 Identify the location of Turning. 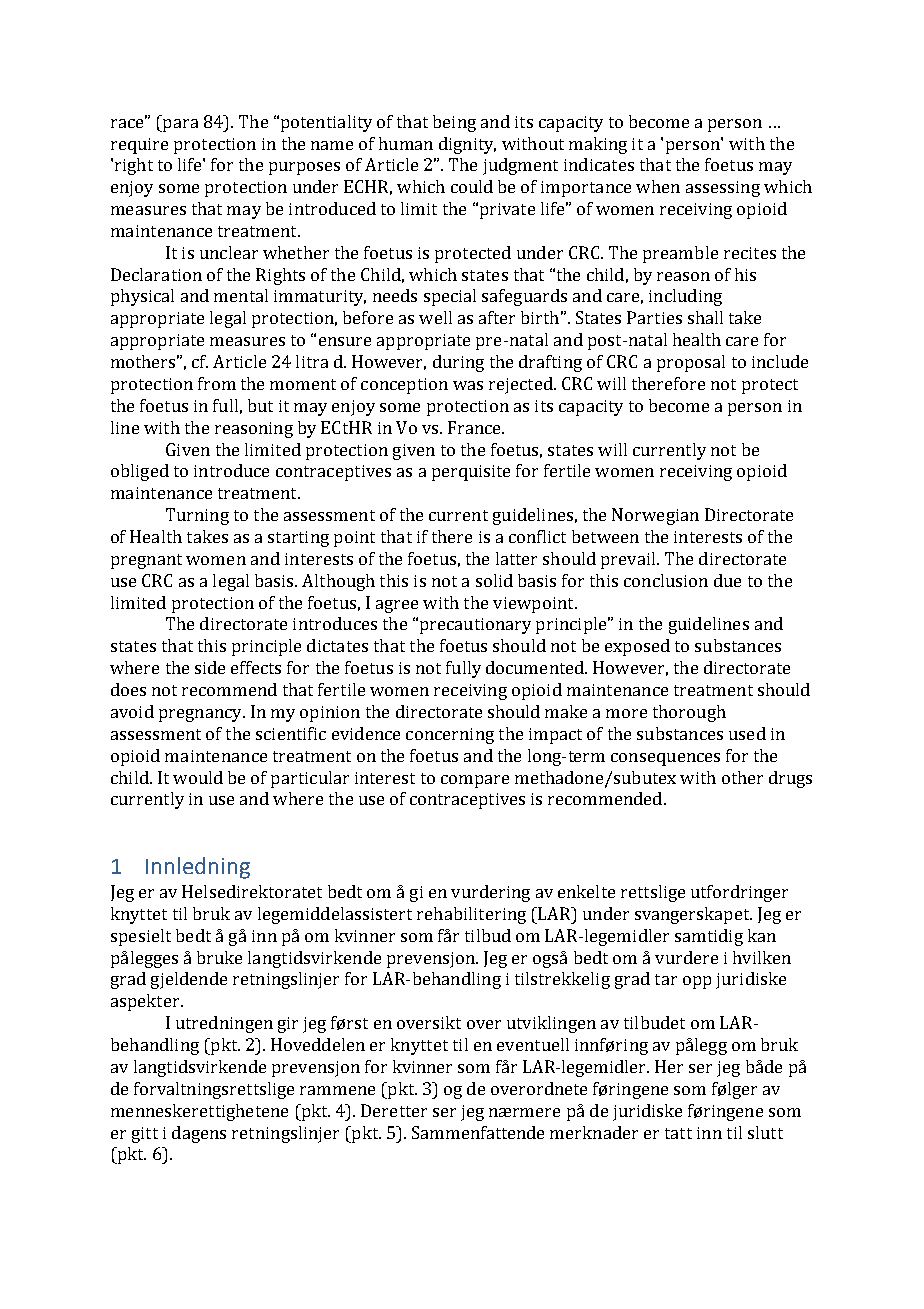
(197, 516).
